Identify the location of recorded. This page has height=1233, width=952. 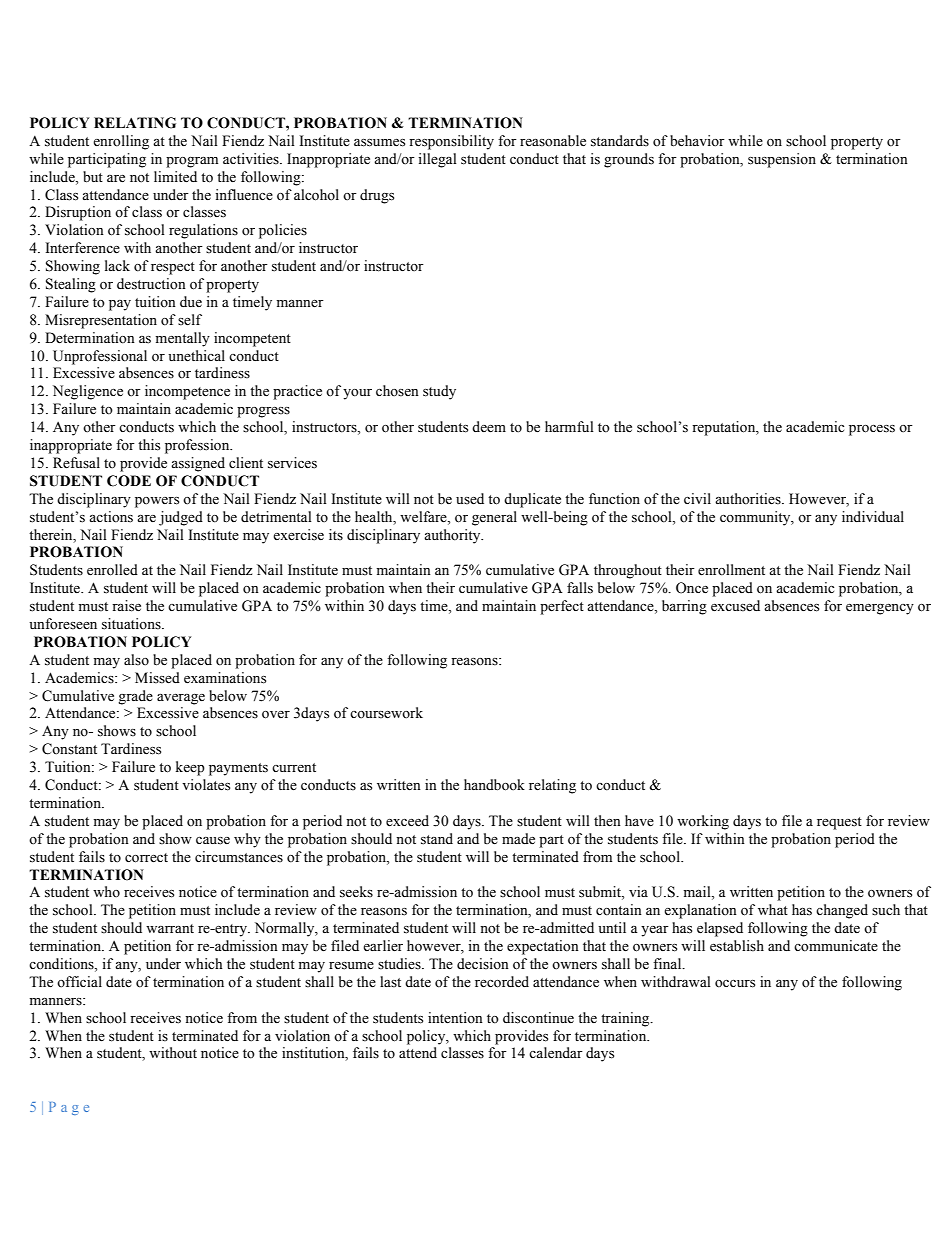
(502, 982).
